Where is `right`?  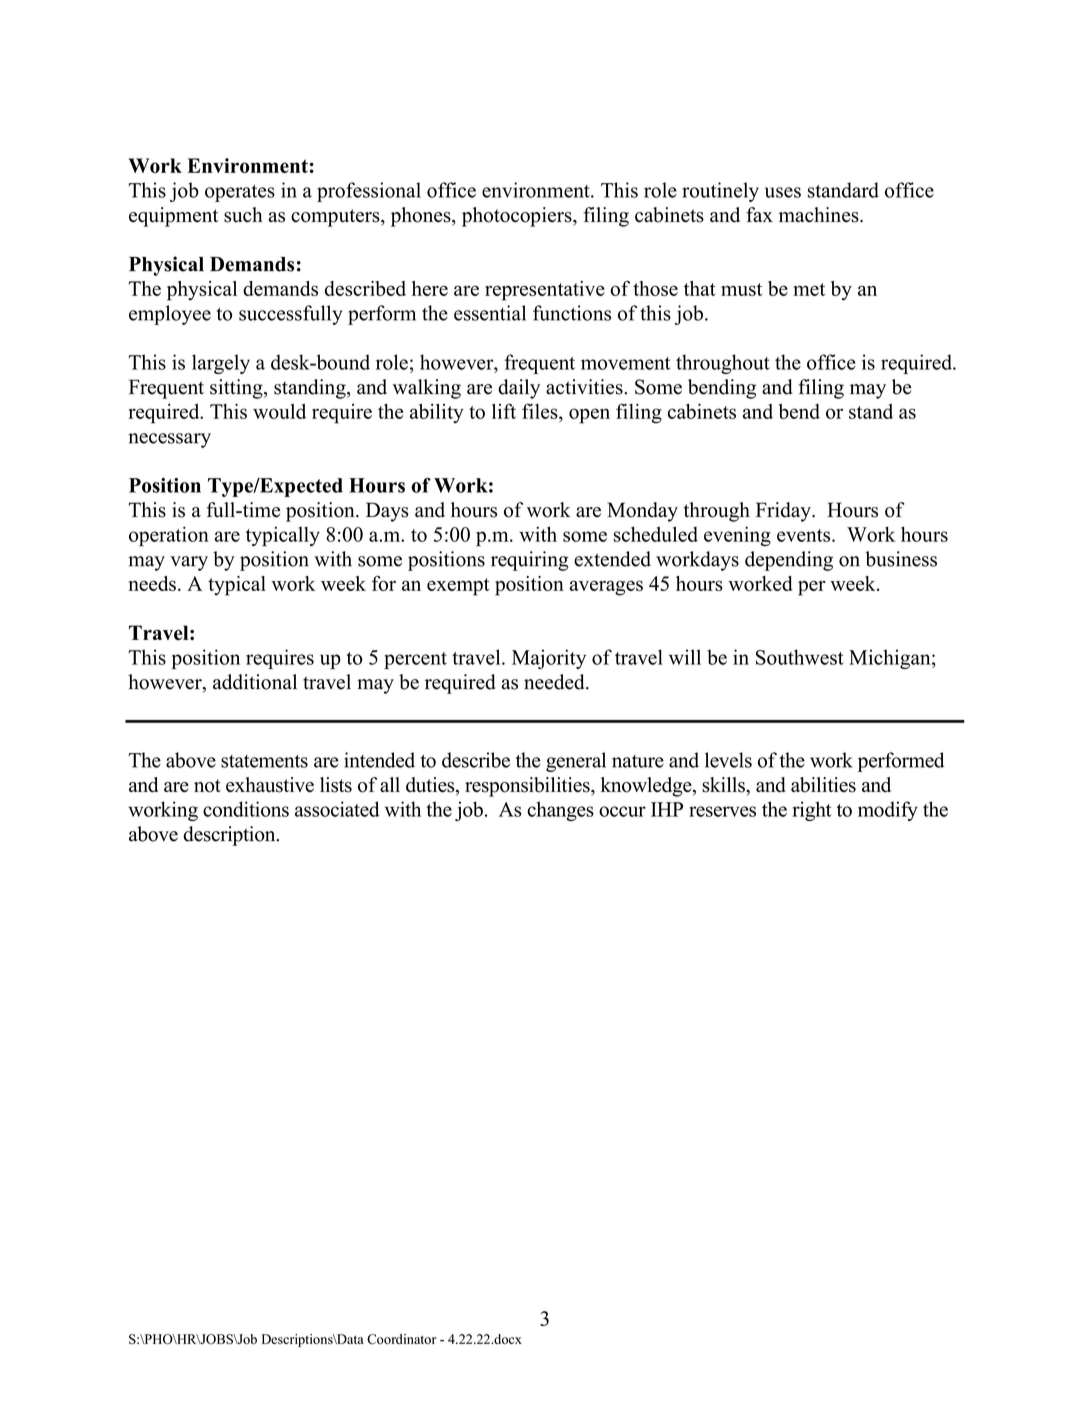 right is located at coordinates (811, 811).
